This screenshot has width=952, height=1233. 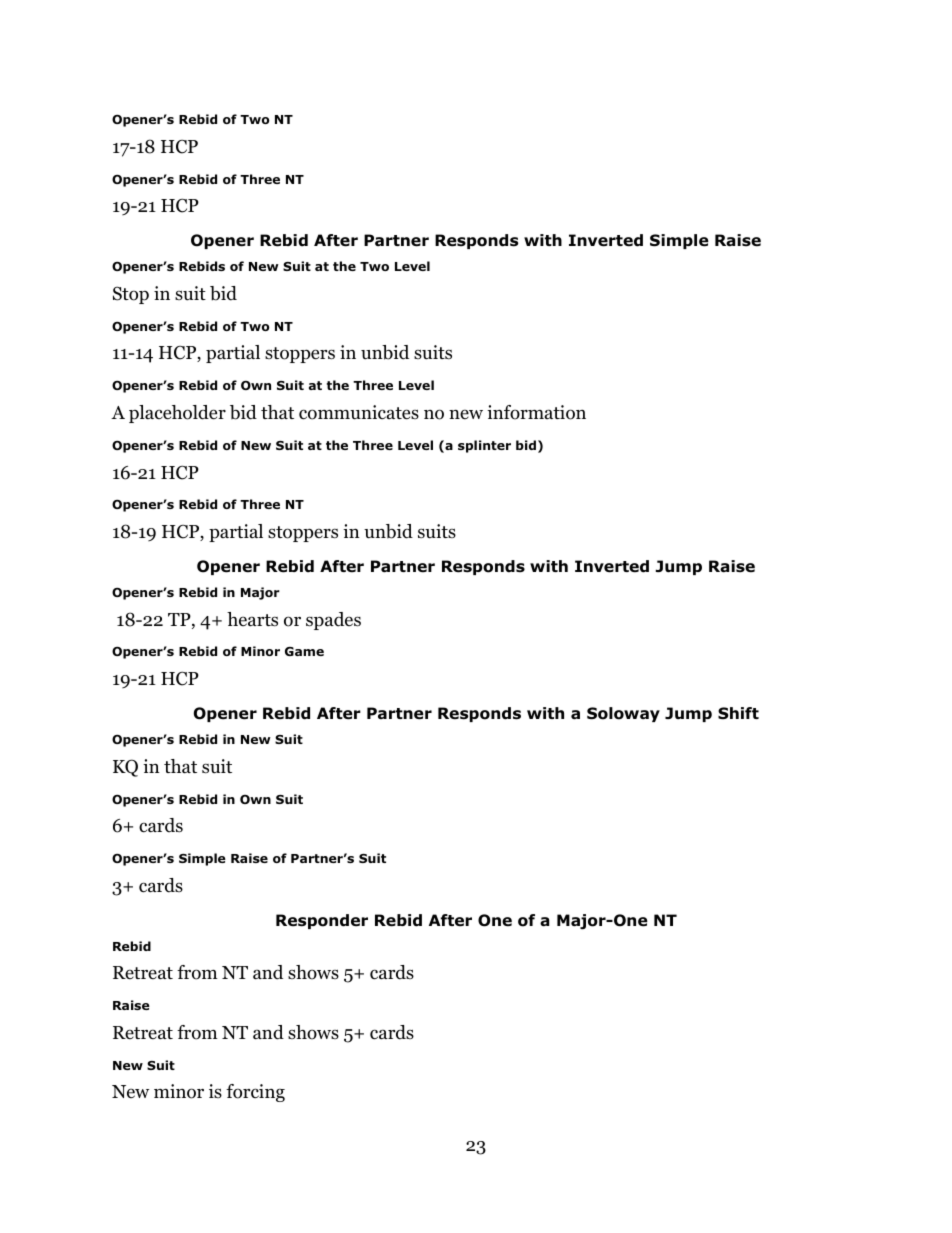 I want to click on splinter, so click(x=484, y=446).
